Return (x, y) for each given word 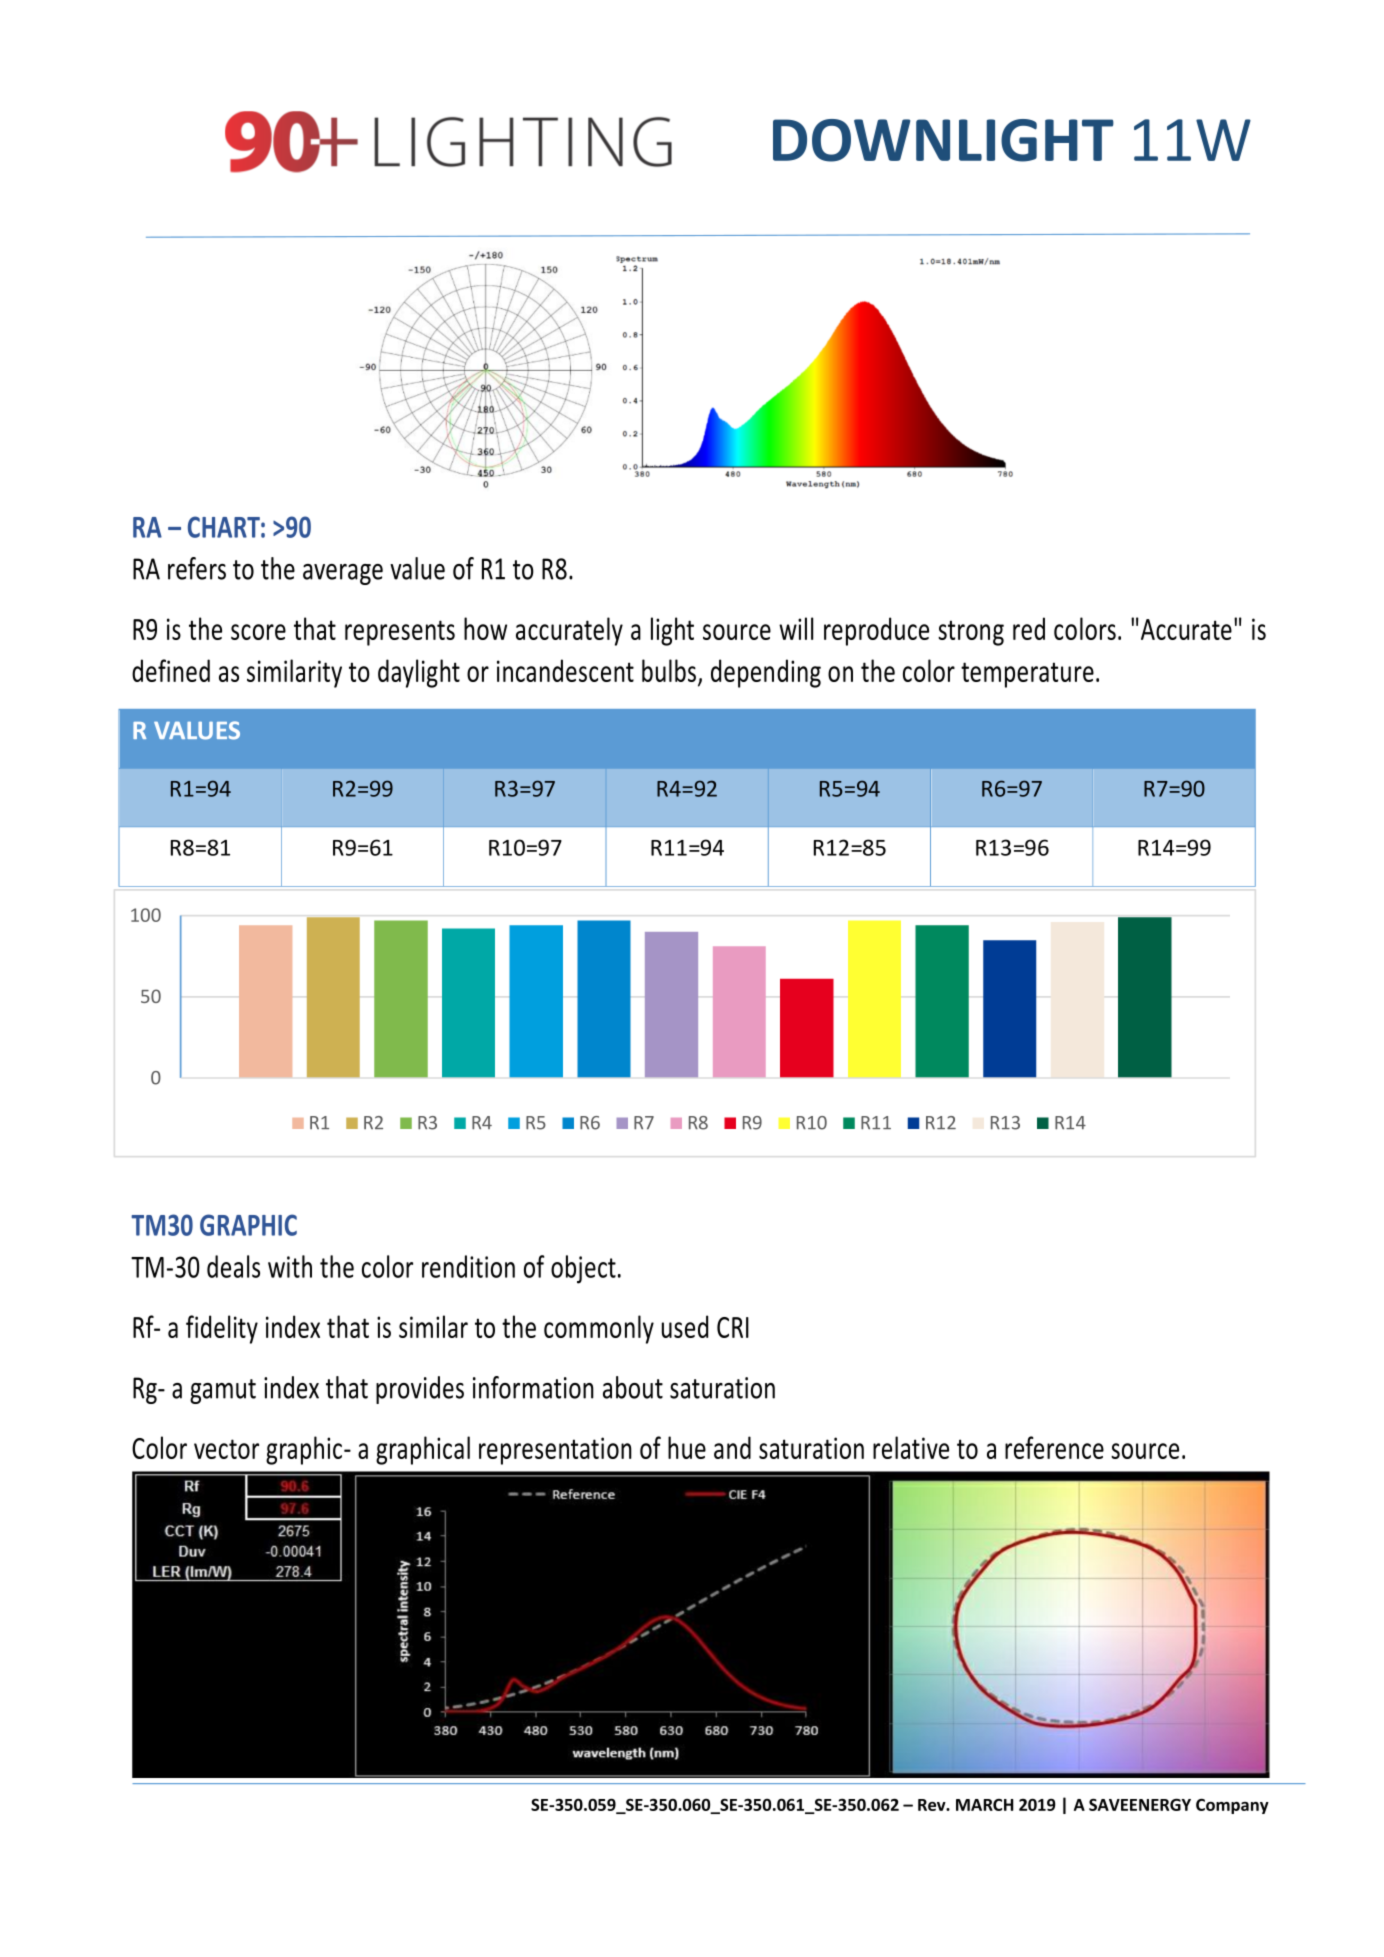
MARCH (985, 1805)
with (290, 1266)
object (583, 1269)
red (1029, 628)
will (796, 628)
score (258, 632)
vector (226, 1449)
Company (1232, 1806)
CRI (733, 1327)
